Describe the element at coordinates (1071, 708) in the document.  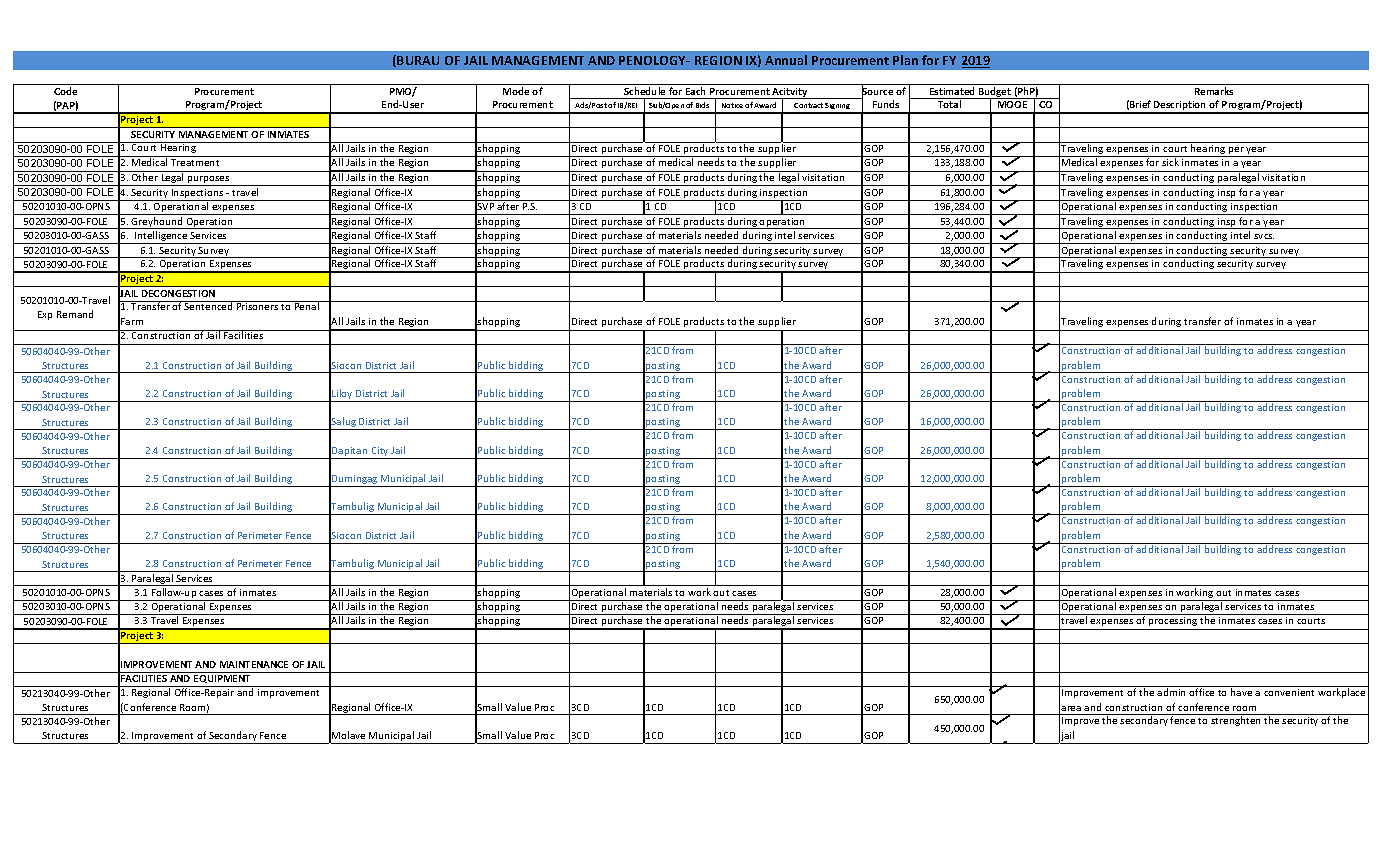
I see `area` at that location.
